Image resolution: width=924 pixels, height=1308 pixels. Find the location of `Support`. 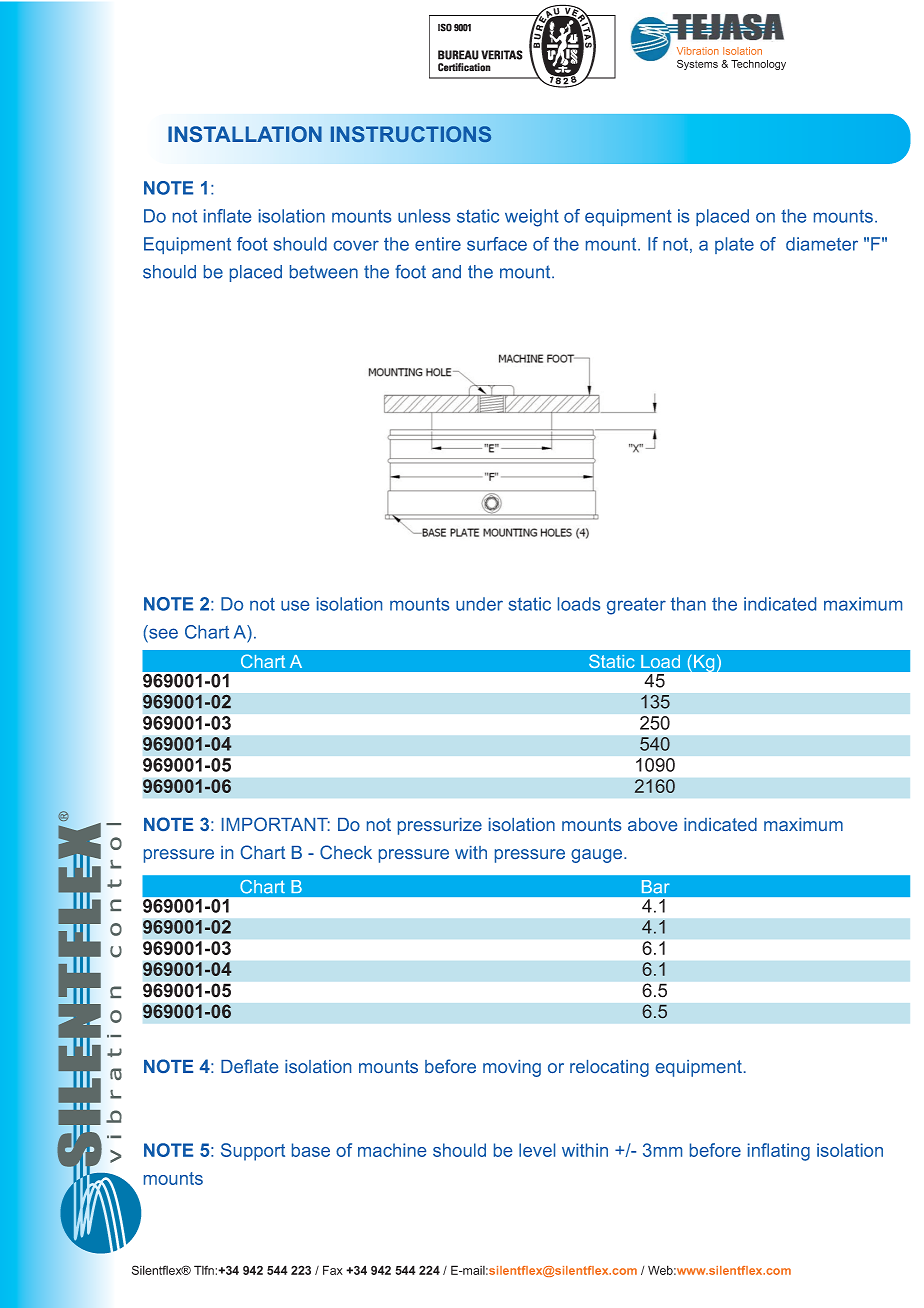

Support is located at coordinates (253, 1152).
